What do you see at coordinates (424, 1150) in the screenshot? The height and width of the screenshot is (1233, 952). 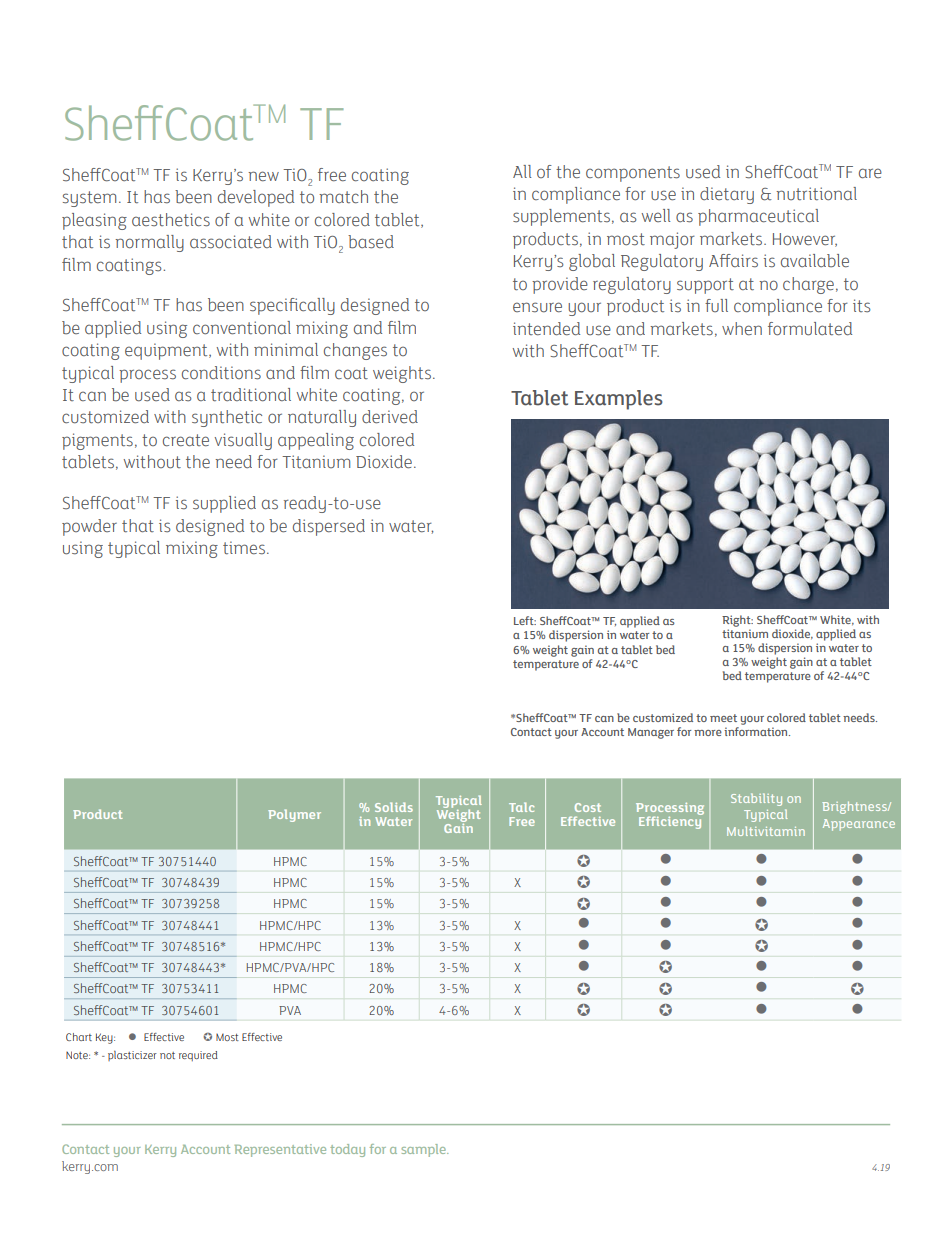 I see `sample` at bounding box center [424, 1150].
